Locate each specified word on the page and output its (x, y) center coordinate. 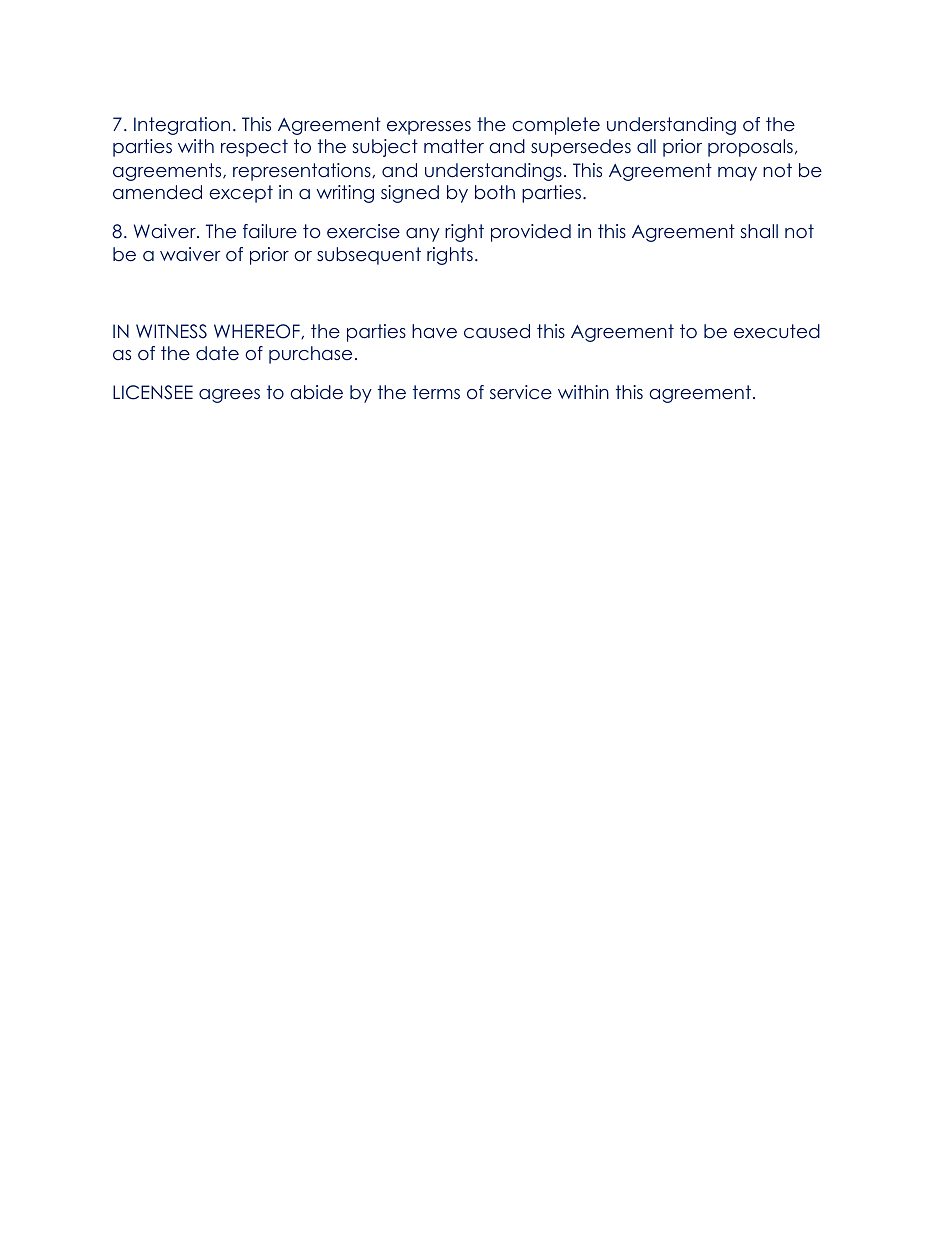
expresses (429, 128)
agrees (229, 396)
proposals (750, 148)
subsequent (369, 256)
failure (270, 231)
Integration (182, 126)
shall (759, 231)
